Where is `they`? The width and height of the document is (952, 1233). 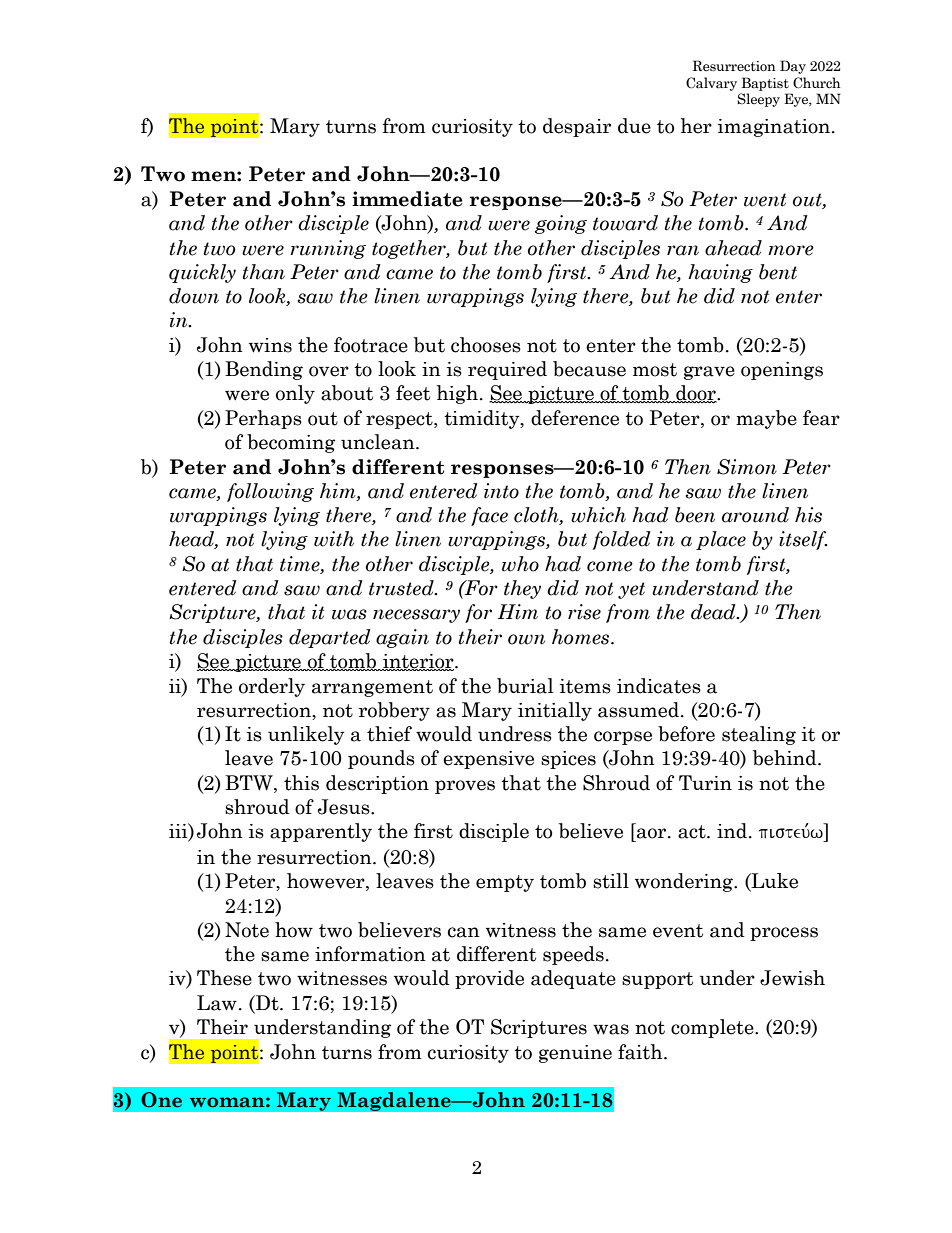 they is located at coordinates (522, 589).
